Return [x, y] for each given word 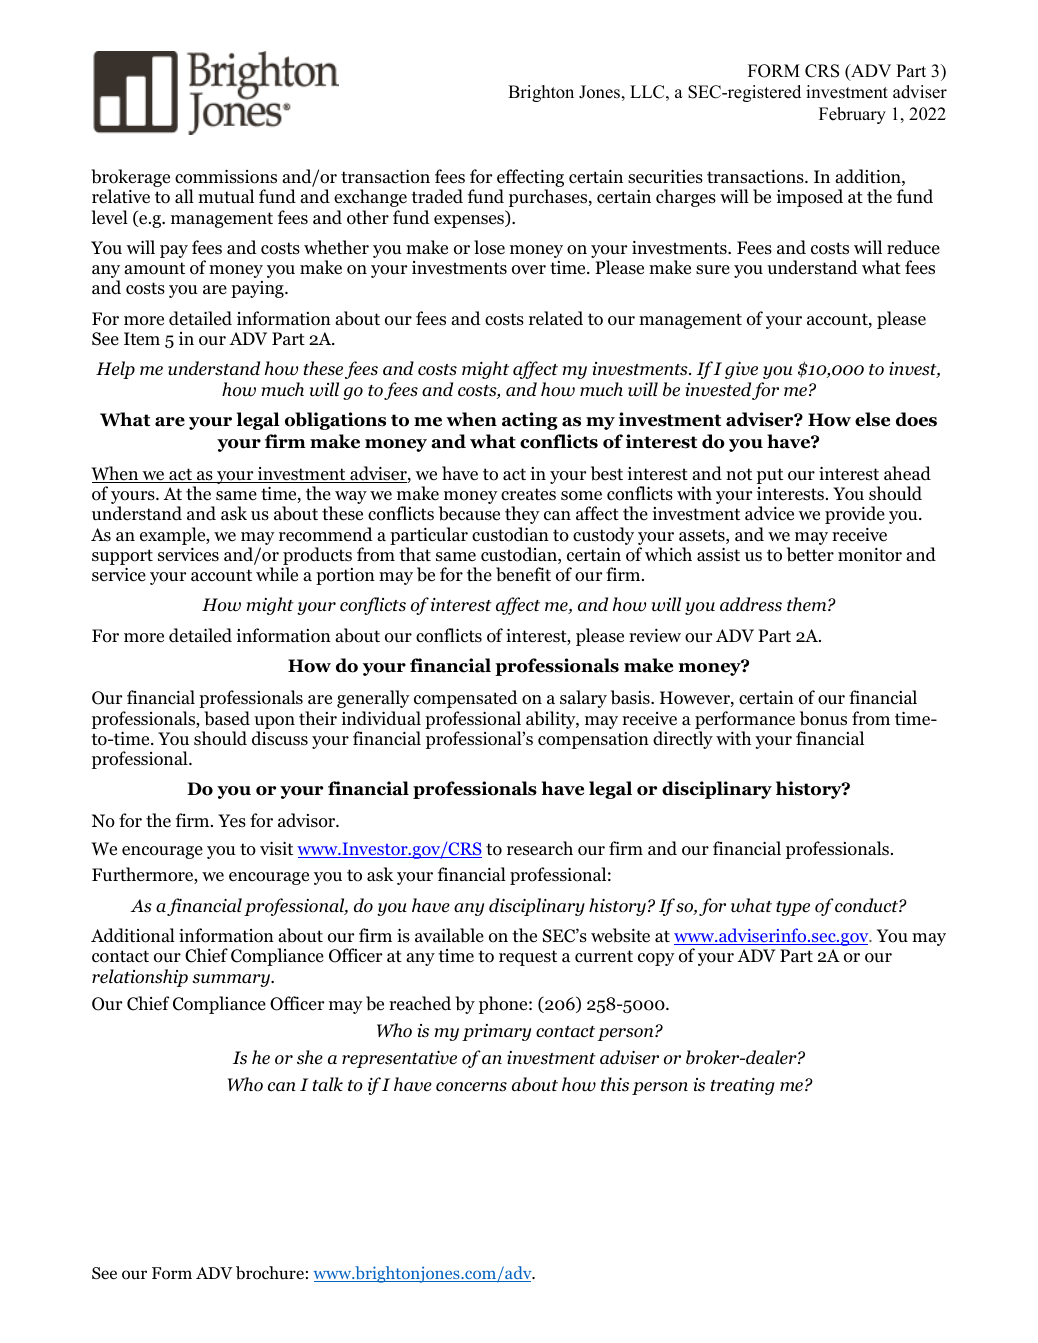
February [852, 115]
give [741, 370]
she [310, 1057]
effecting [530, 179]
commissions [226, 177]
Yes [232, 821]
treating [743, 1086]
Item [142, 339]
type [793, 908]
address [751, 604]
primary [496, 1032]
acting [530, 421]
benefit [523, 574]
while [277, 574]
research [540, 848]
